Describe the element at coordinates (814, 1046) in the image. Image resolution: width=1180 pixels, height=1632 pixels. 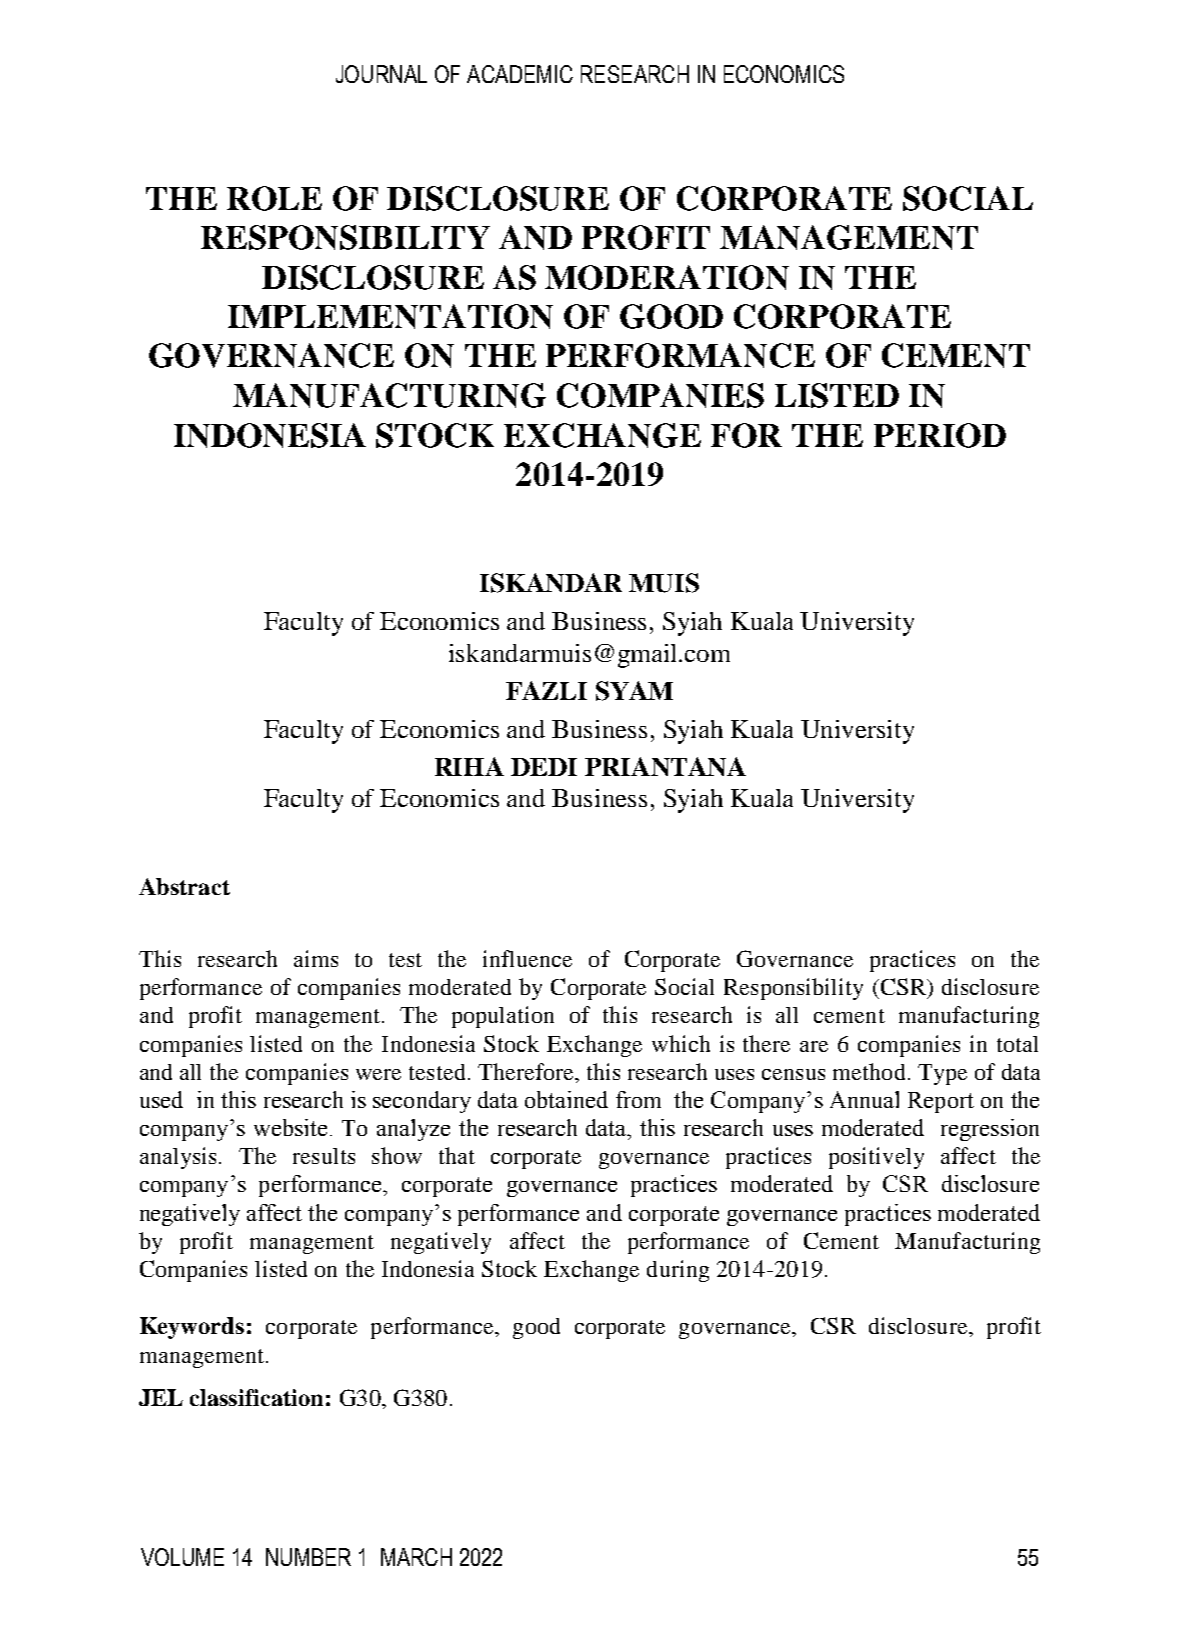
I see `are` at that location.
